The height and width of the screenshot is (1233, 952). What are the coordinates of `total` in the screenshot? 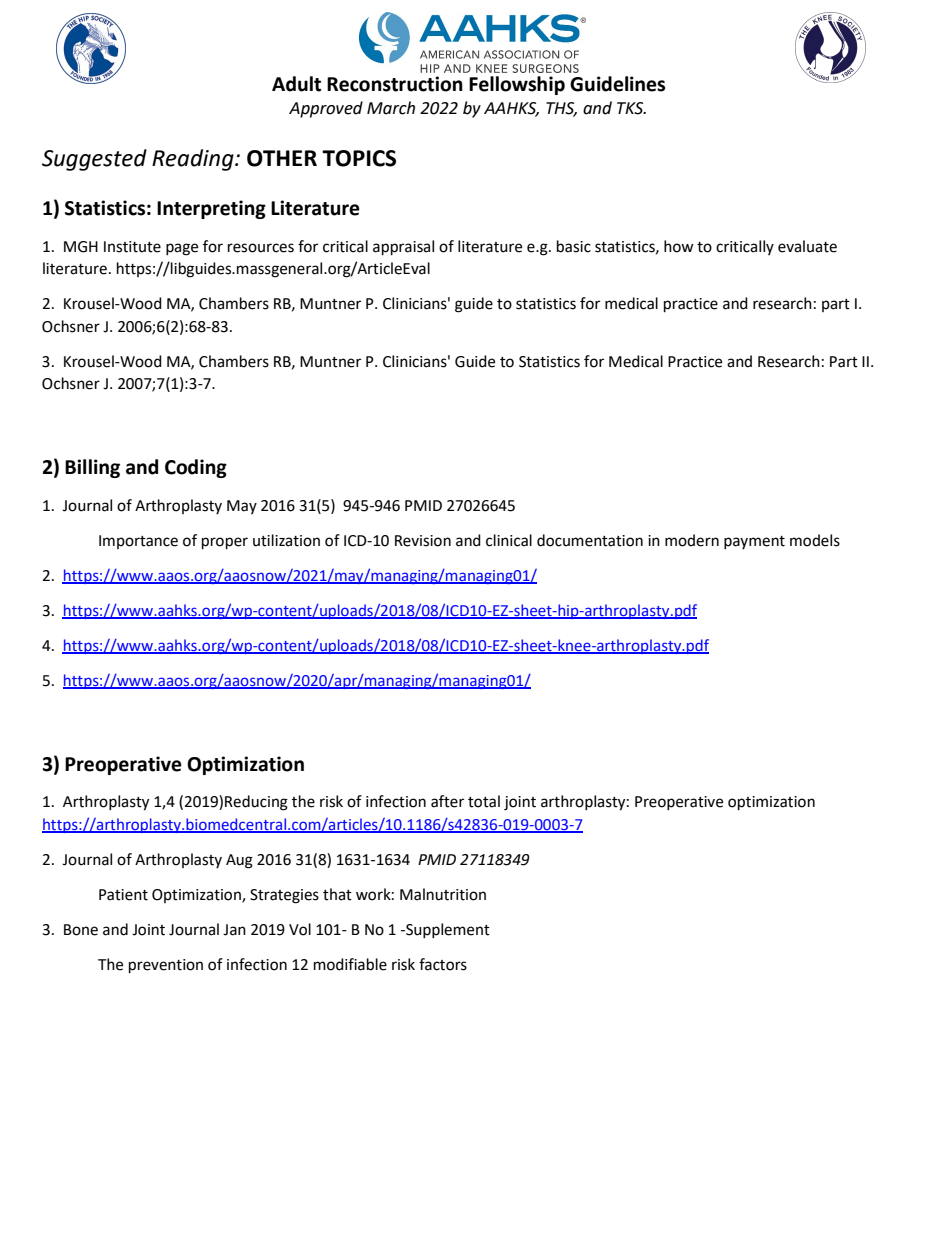 It's located at (484, 801).
